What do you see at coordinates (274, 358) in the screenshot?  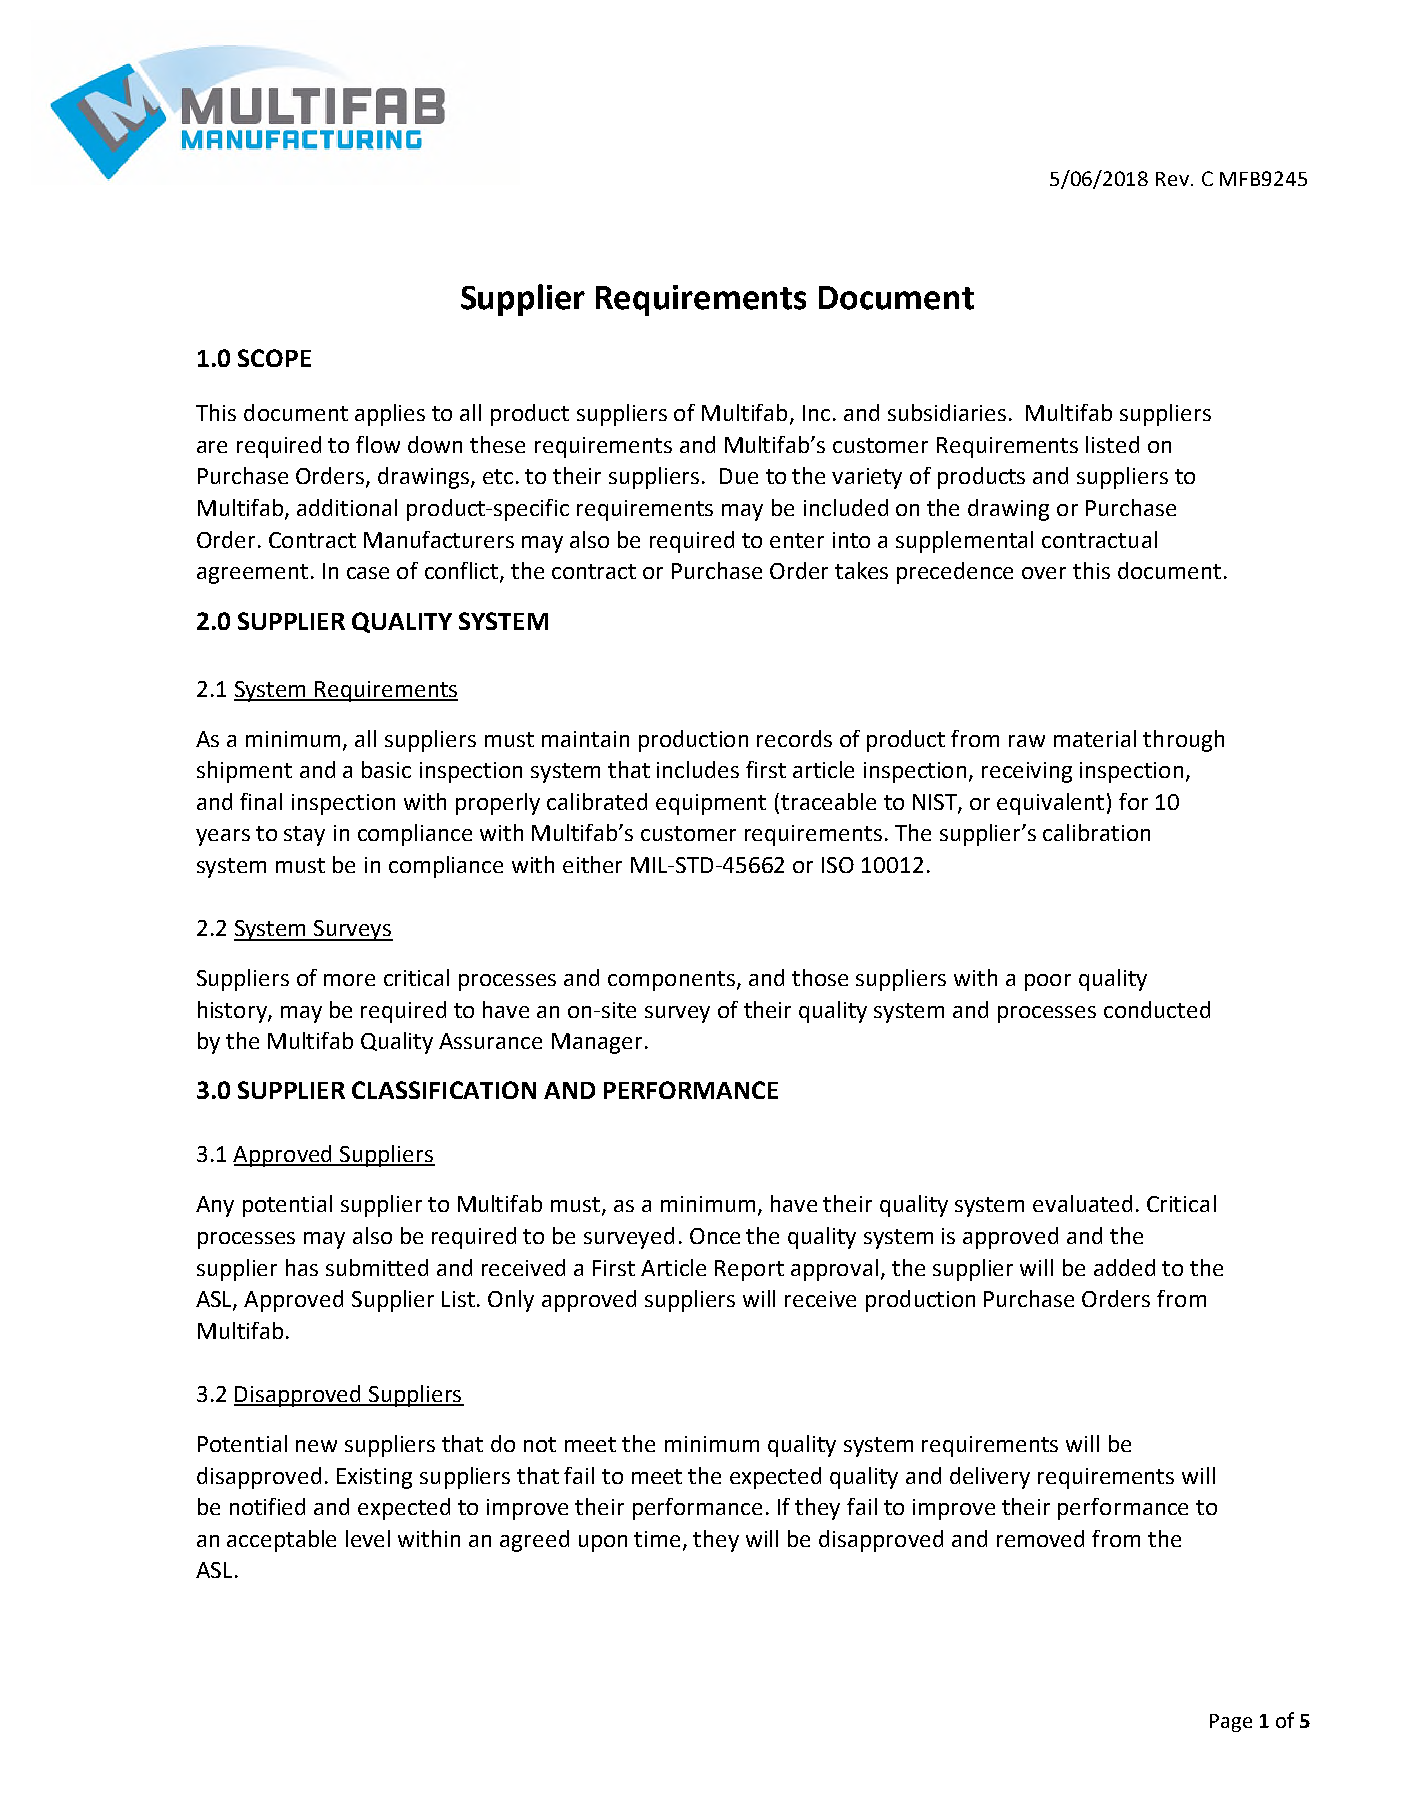 I see `SCOPE` at bounding box center [274, 358].
